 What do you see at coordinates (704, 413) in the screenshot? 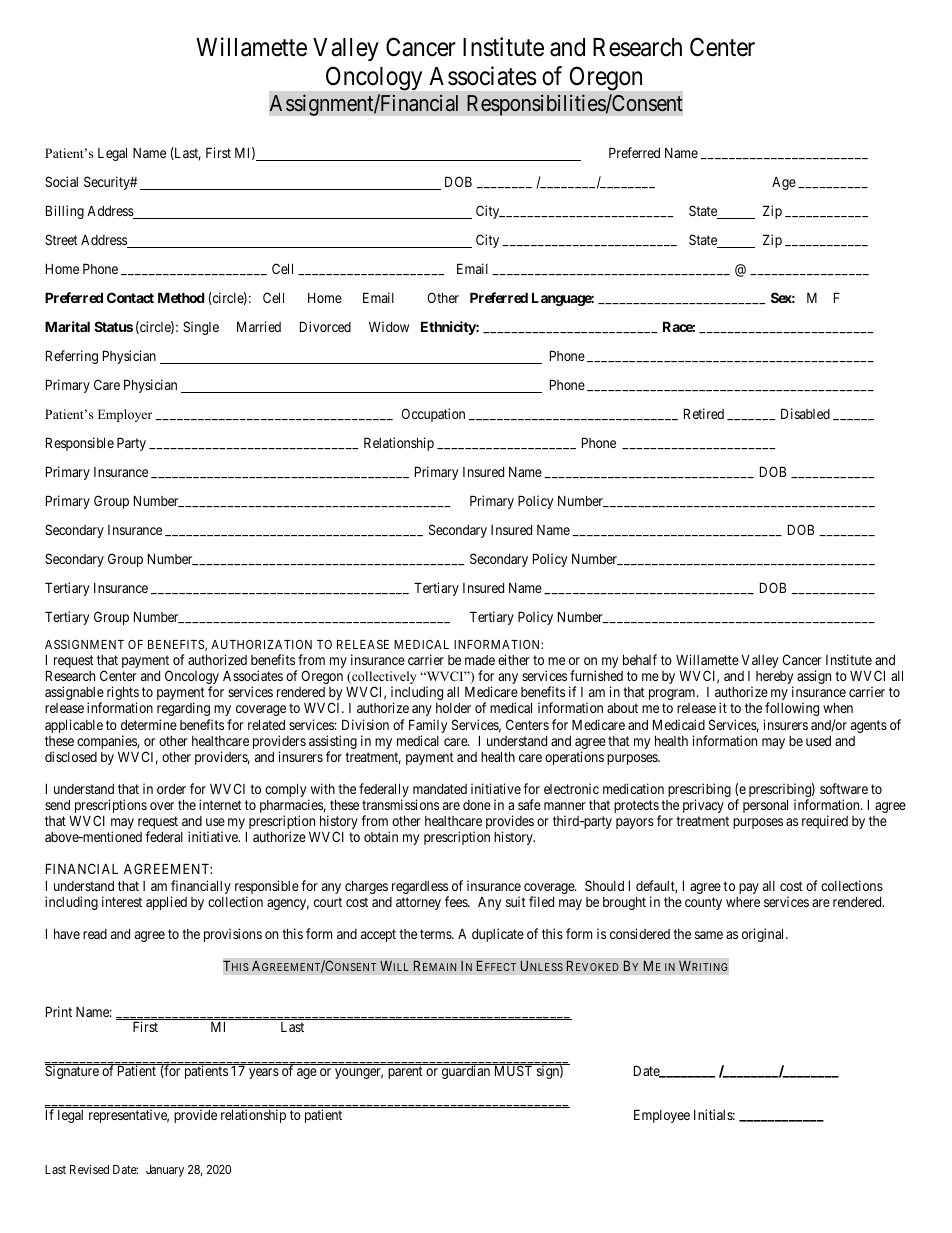
I see `Retired` at bounding box center [704, 413].
